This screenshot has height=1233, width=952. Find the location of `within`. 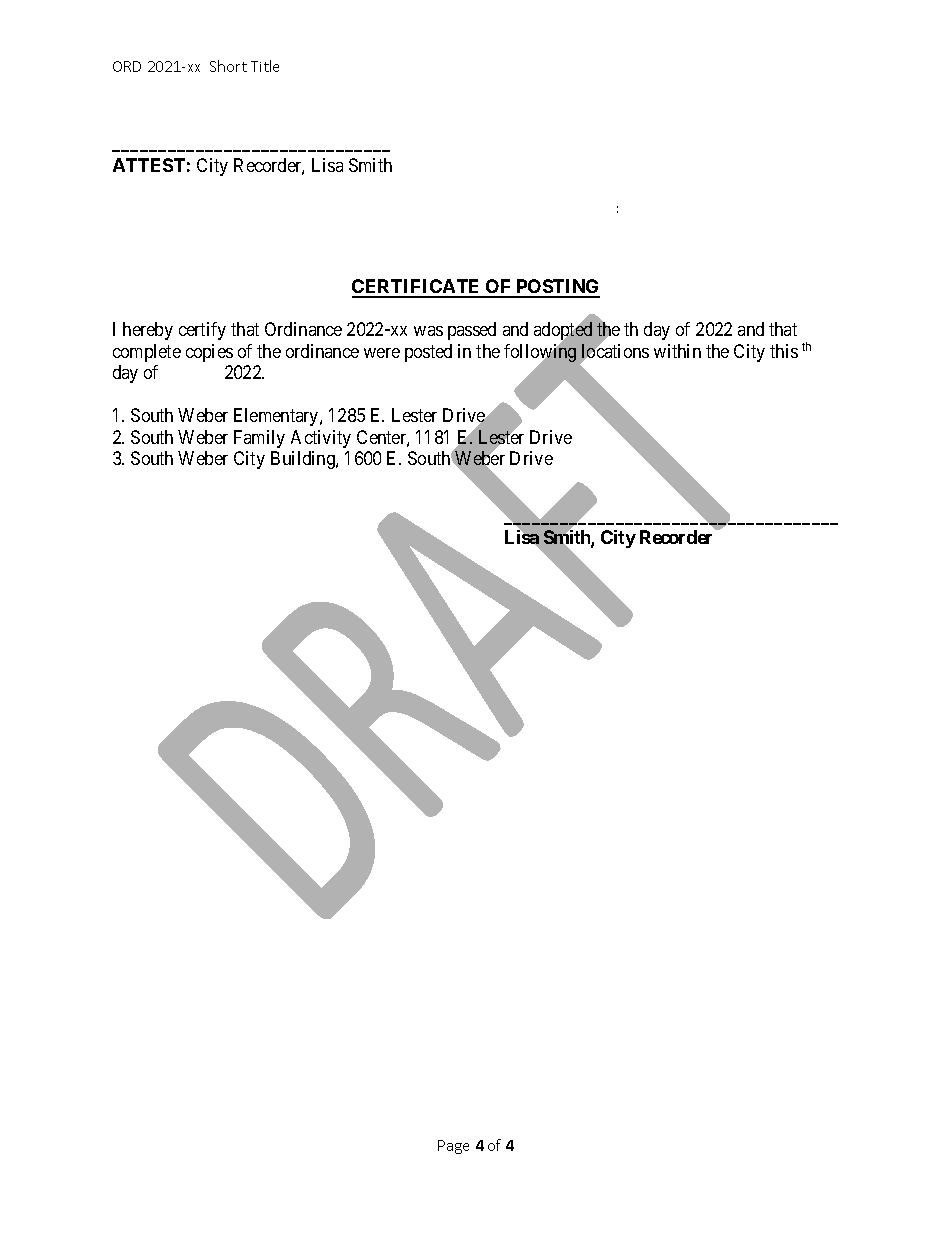

within is located at coordinates (677, 351).
